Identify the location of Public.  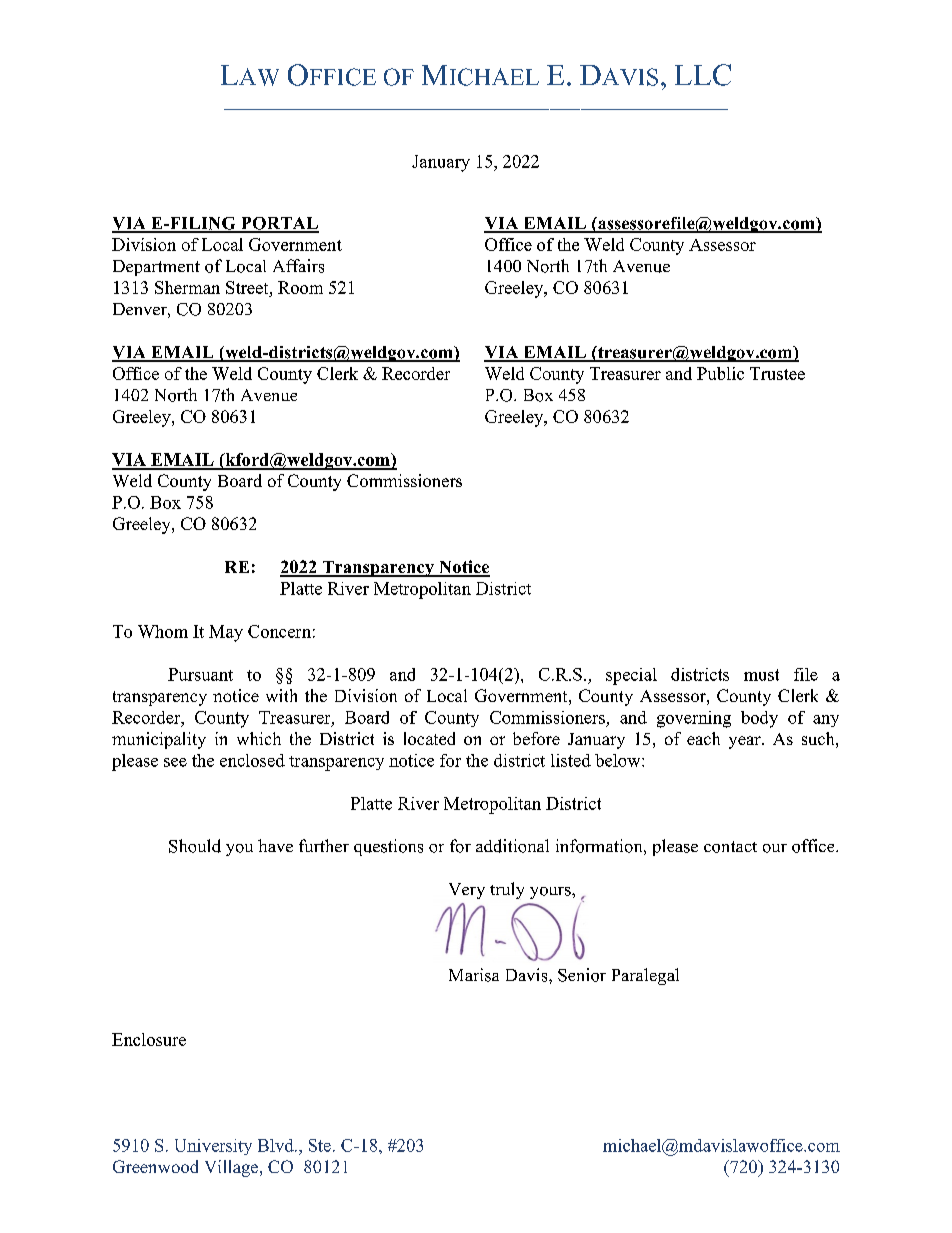
(720, 373).
